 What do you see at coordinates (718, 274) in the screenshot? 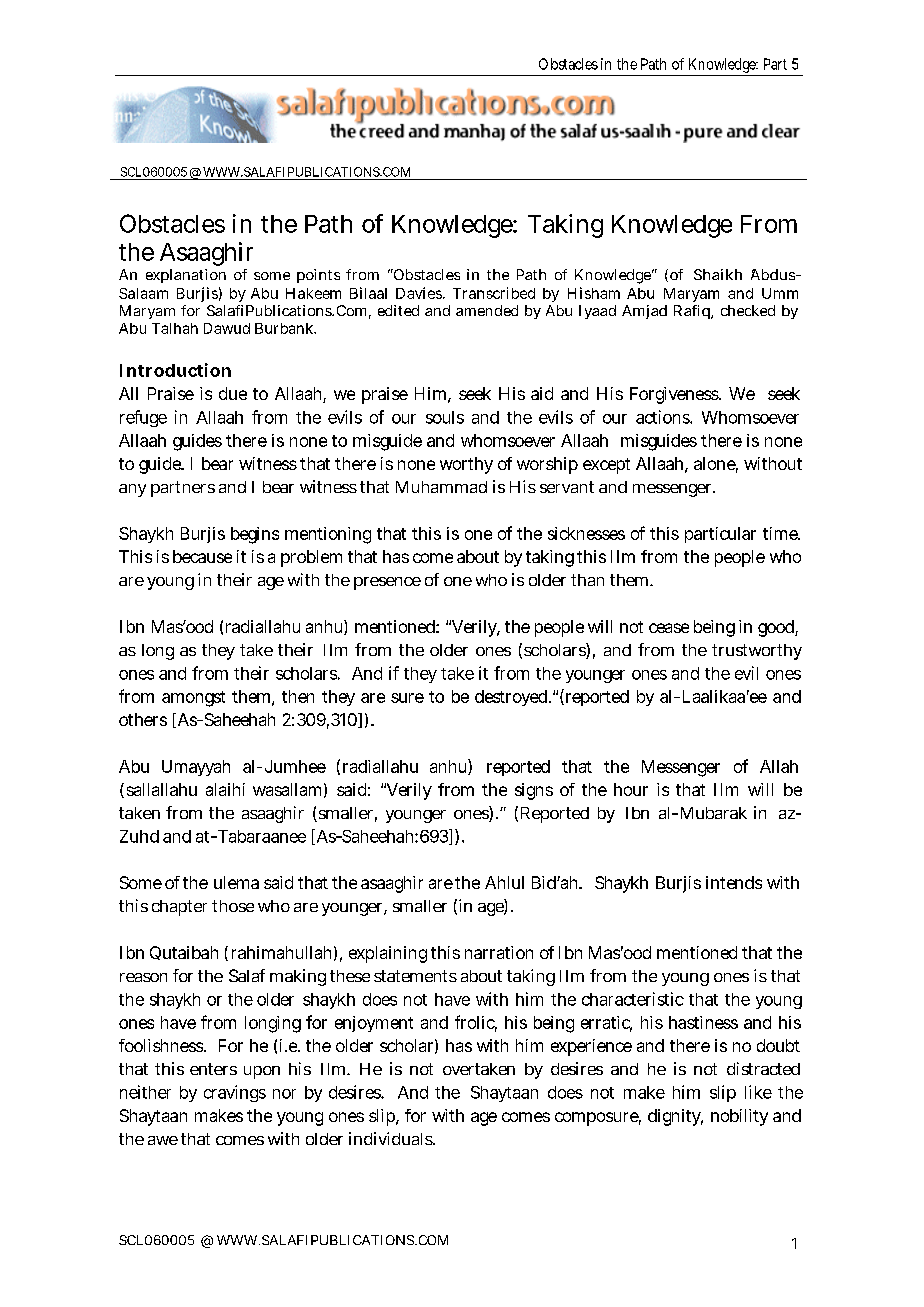
I see `Shaikh` at bounding box center [718, 274].
